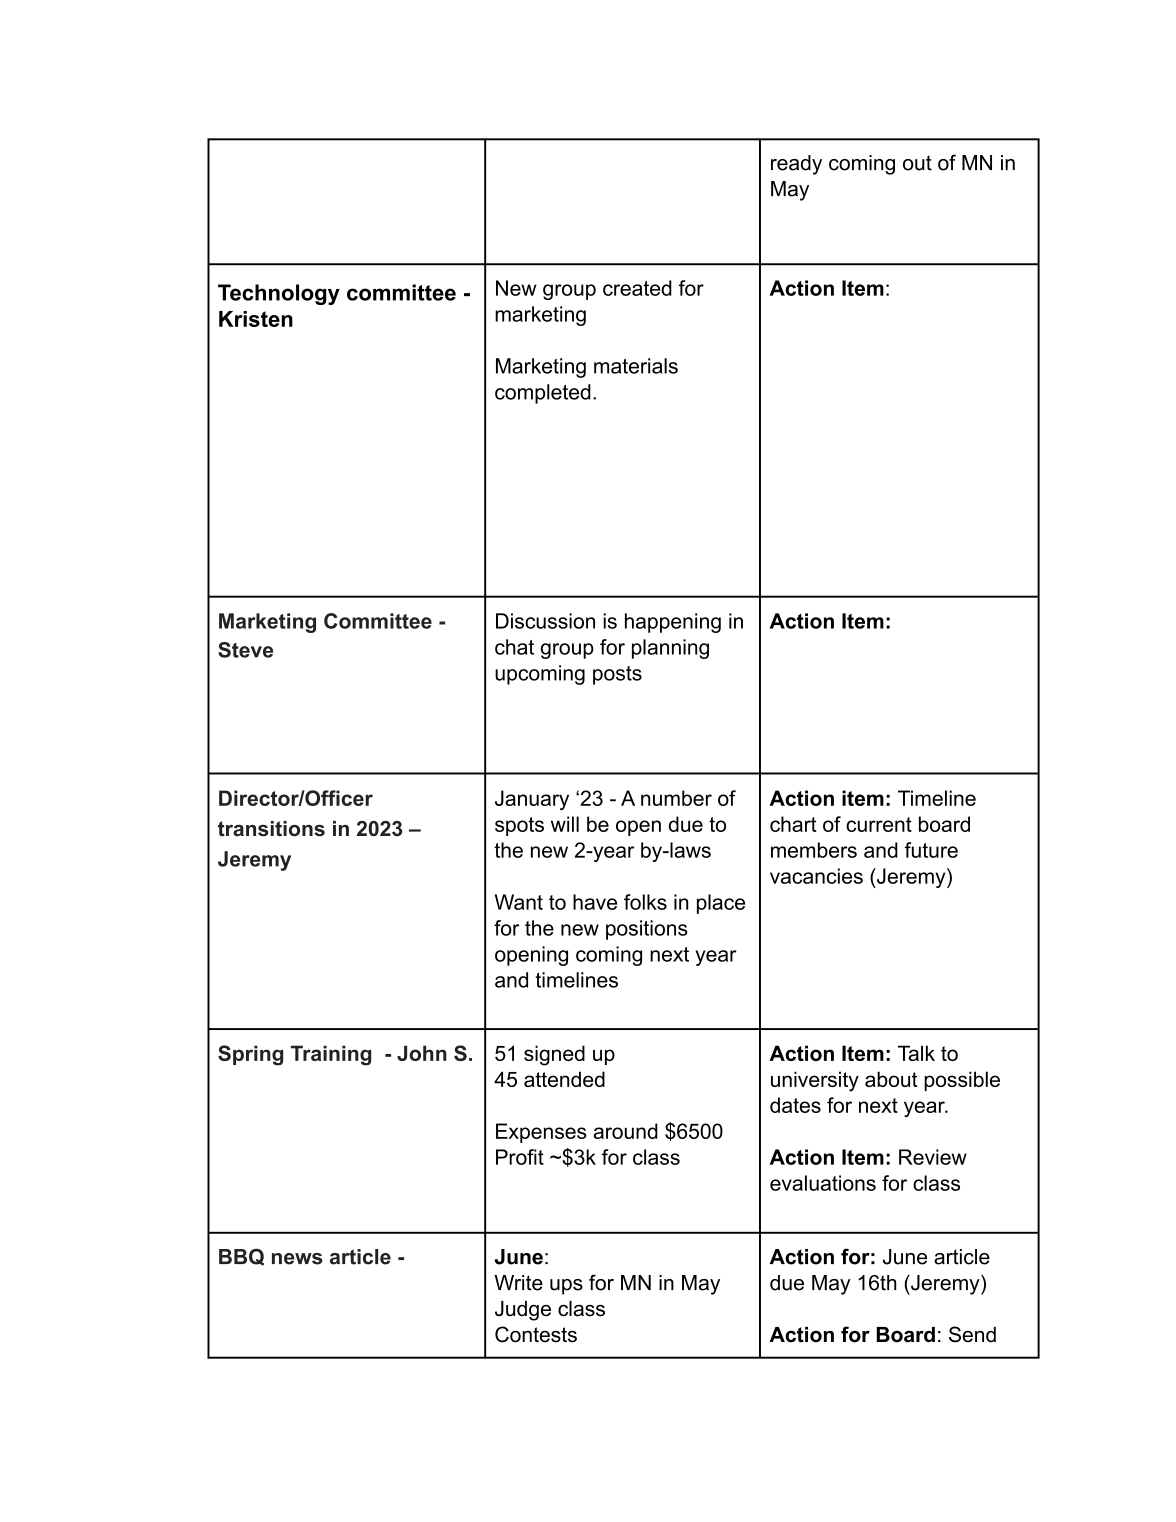 The width and height of the screenshot is (1176, 1522). I want to click on created, so click(637, 288).
